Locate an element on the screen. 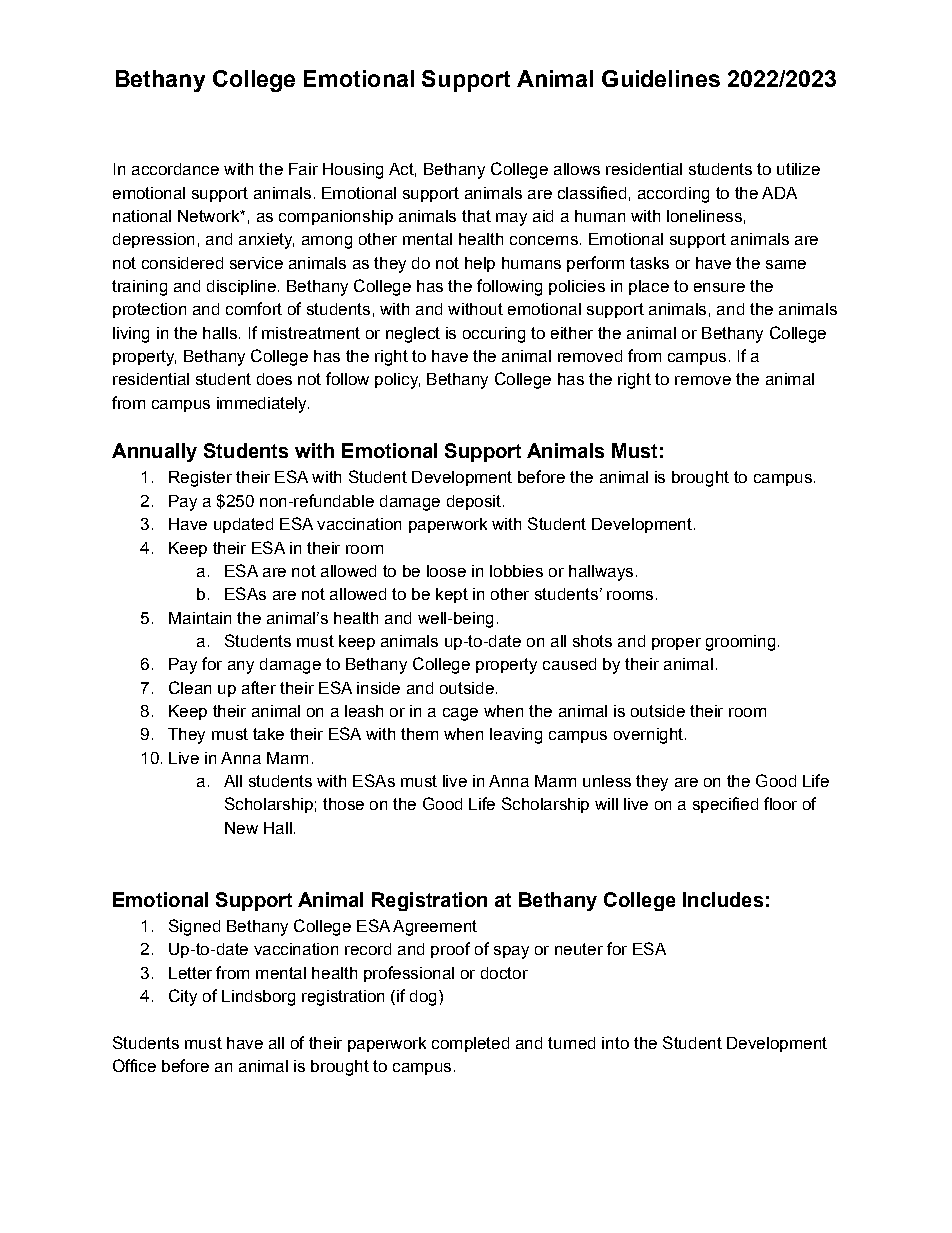 The image size is (952, 1233). specified is located at coordinates (725, 805).
